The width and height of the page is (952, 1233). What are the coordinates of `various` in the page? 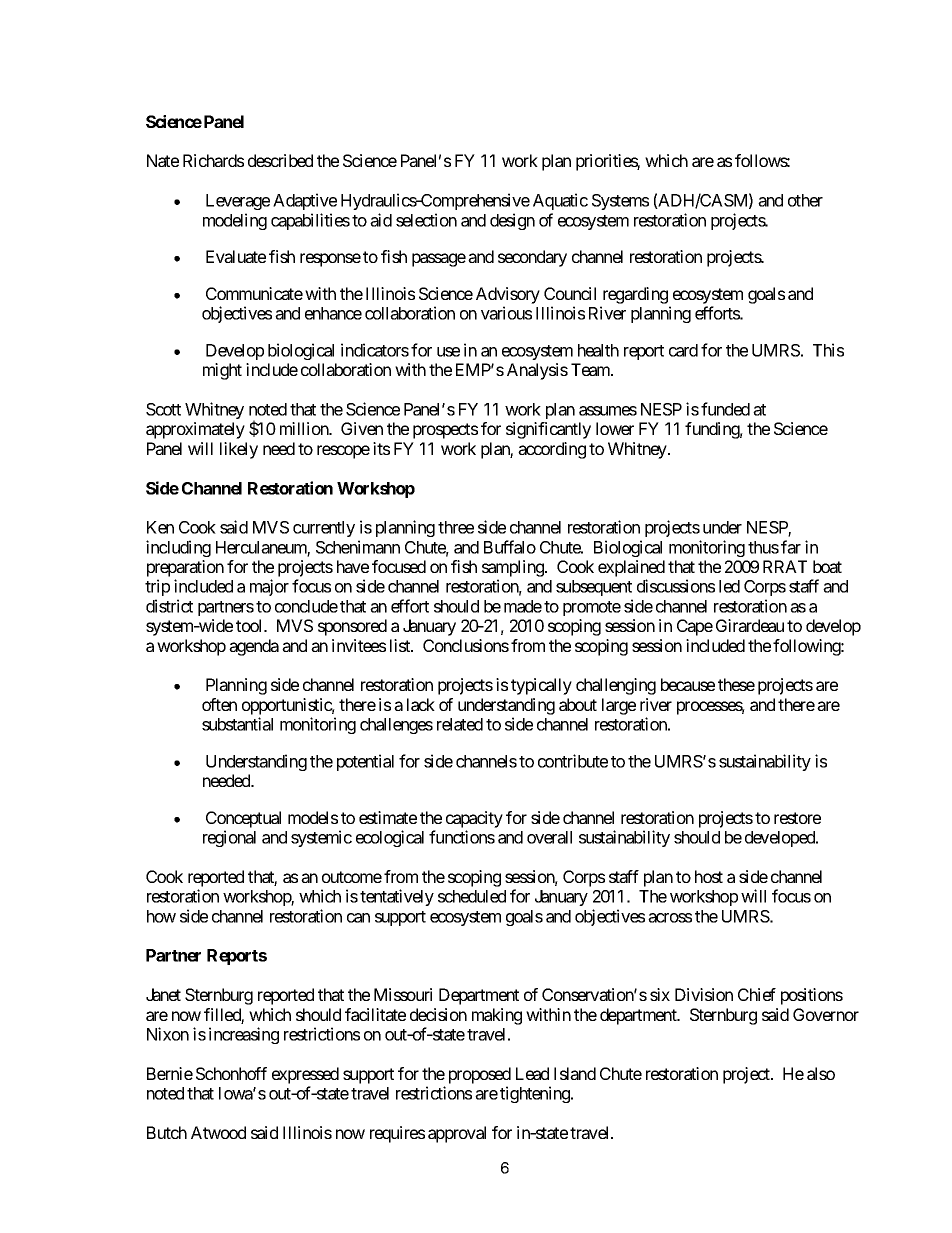 It's located at (506, 313).
